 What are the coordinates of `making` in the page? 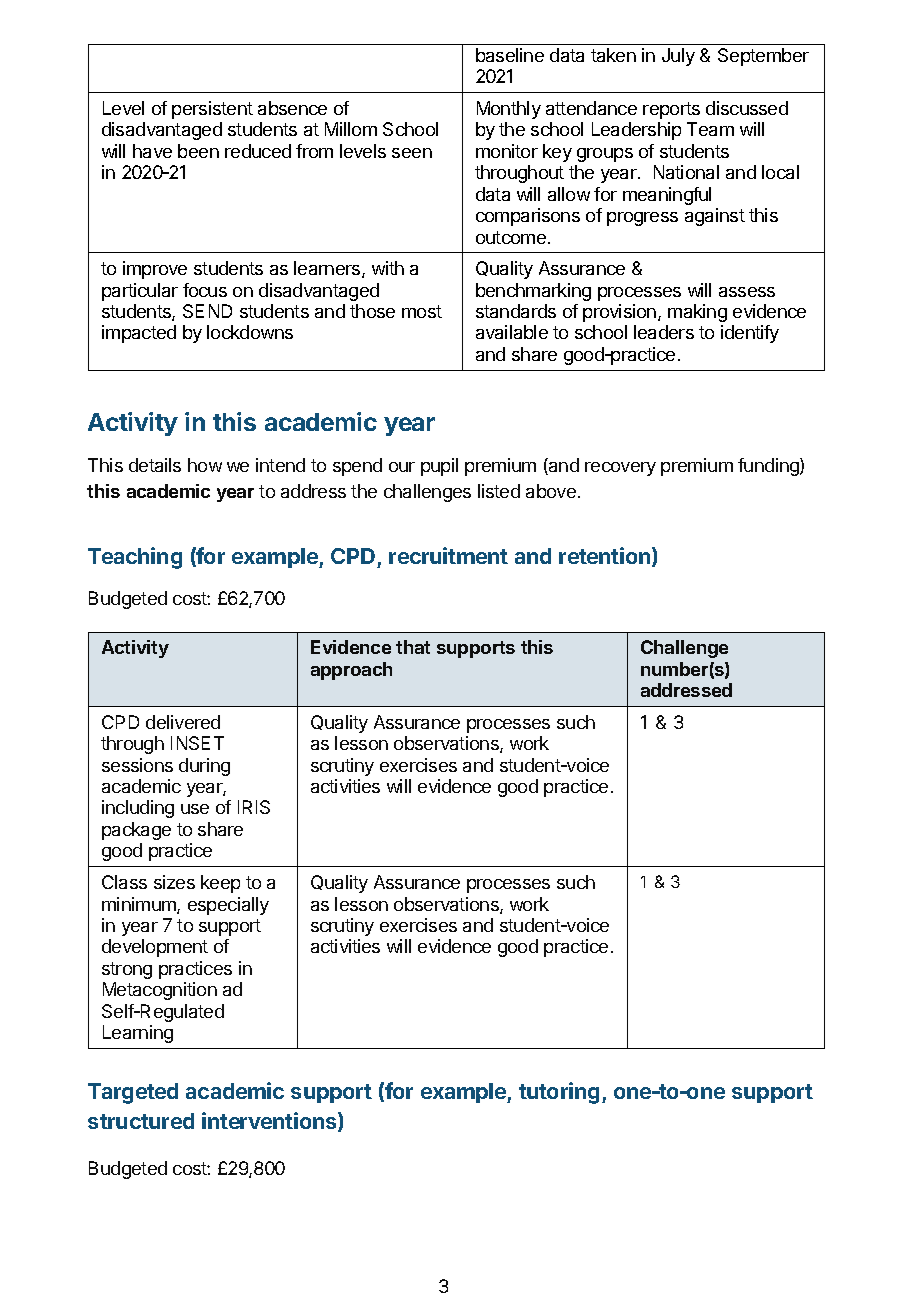 It's located at (697, 313).
